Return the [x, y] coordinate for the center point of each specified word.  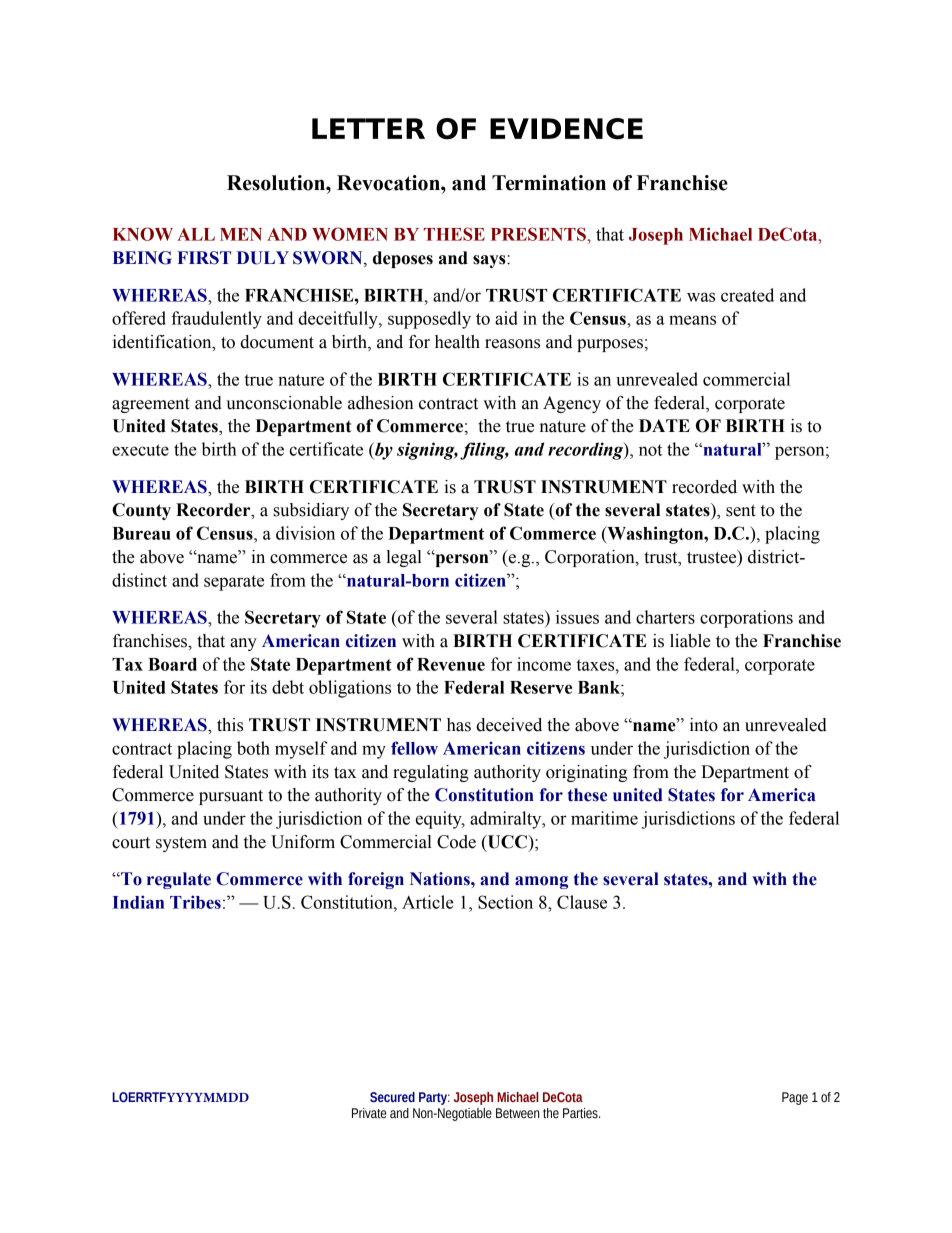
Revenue [451, 664]
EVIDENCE [566, 129]
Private [369, 1113]
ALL [196, 234]
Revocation [389, 183]
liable [690, 641]
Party [434, 1098]
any [243, 644]
